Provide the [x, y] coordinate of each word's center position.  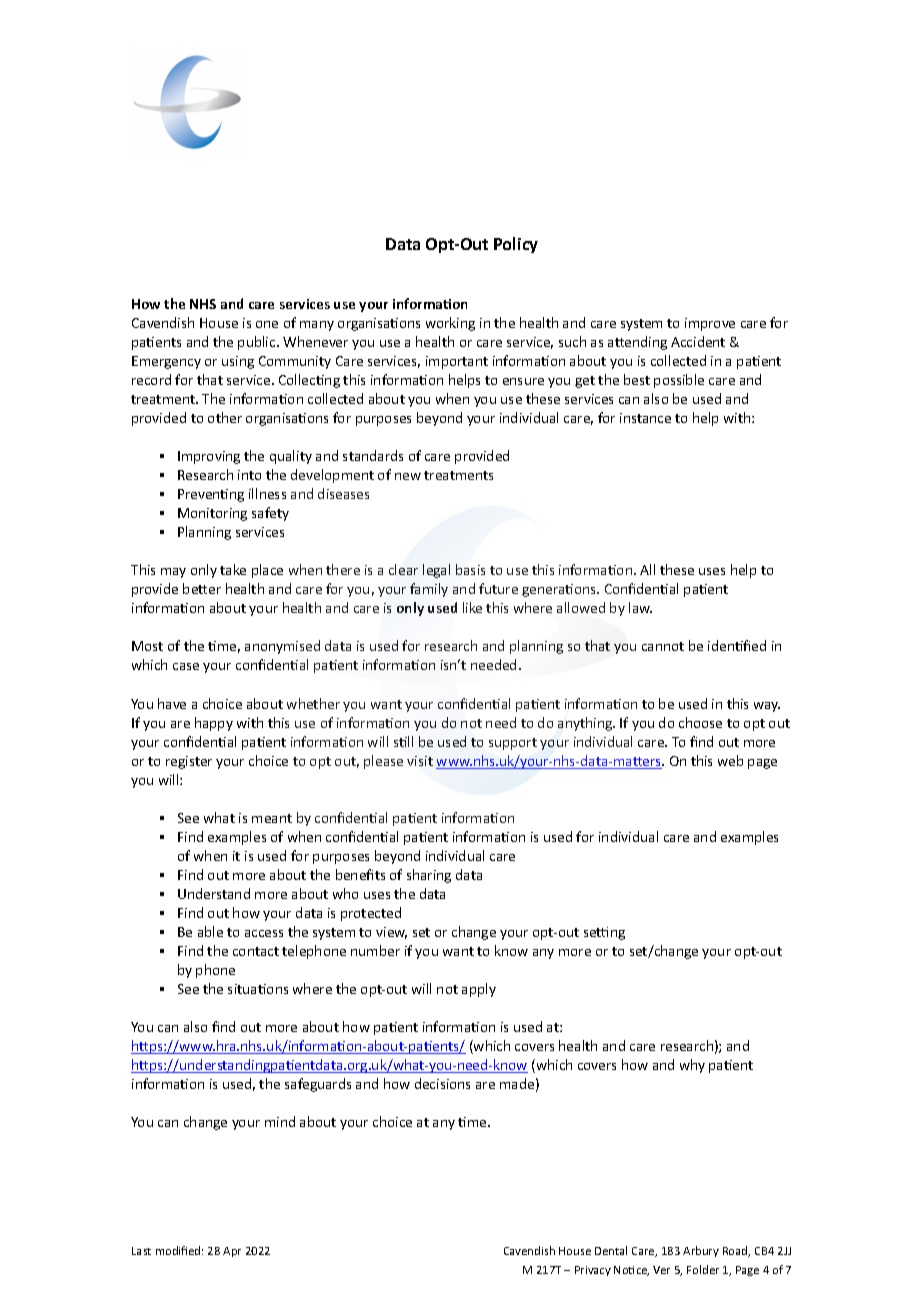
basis [470, 569]
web [730, 760]
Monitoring [212, 514]
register [189, 762]
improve [710, 324]
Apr [232, 1252]
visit [420, 761]
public [258, 343]
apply [479, 990]
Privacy [593, 1271]
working [450, 324]
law [640, 607]
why [692, 1066]
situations [258, 989]
